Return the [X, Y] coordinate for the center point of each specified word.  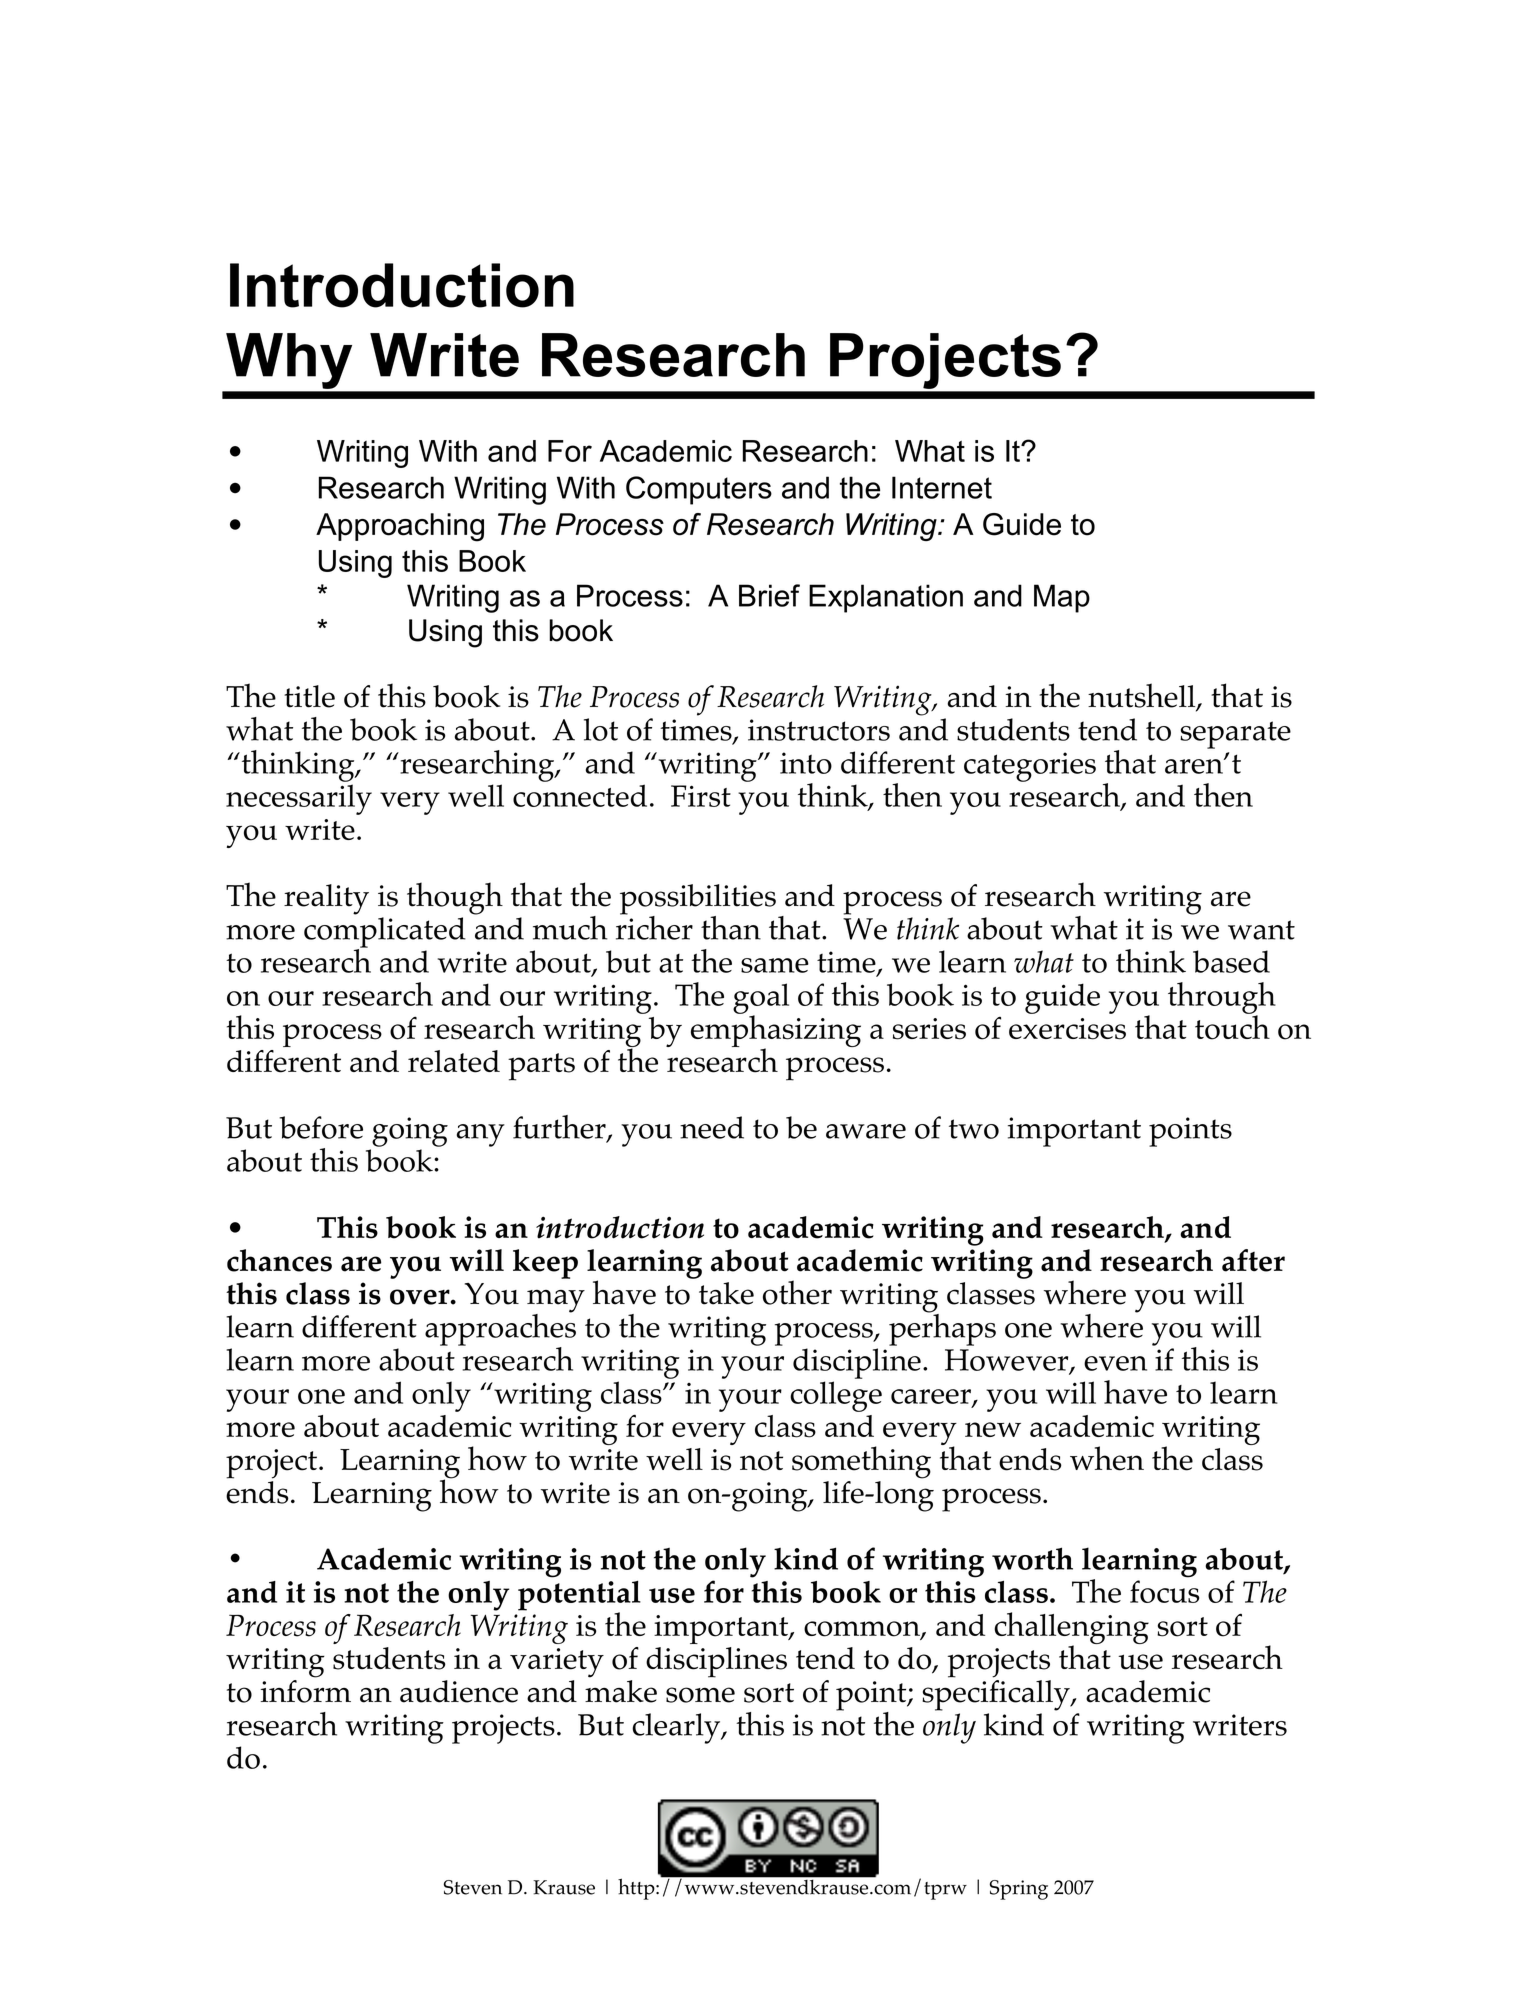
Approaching [400, 527]
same [775, 965]
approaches [500, 1329]
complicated [385, 933]
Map [1062, 598]
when [1107, 1458]
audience [459, 1691]
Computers [699, 490]
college [836, 1396]
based [1231, 961]
